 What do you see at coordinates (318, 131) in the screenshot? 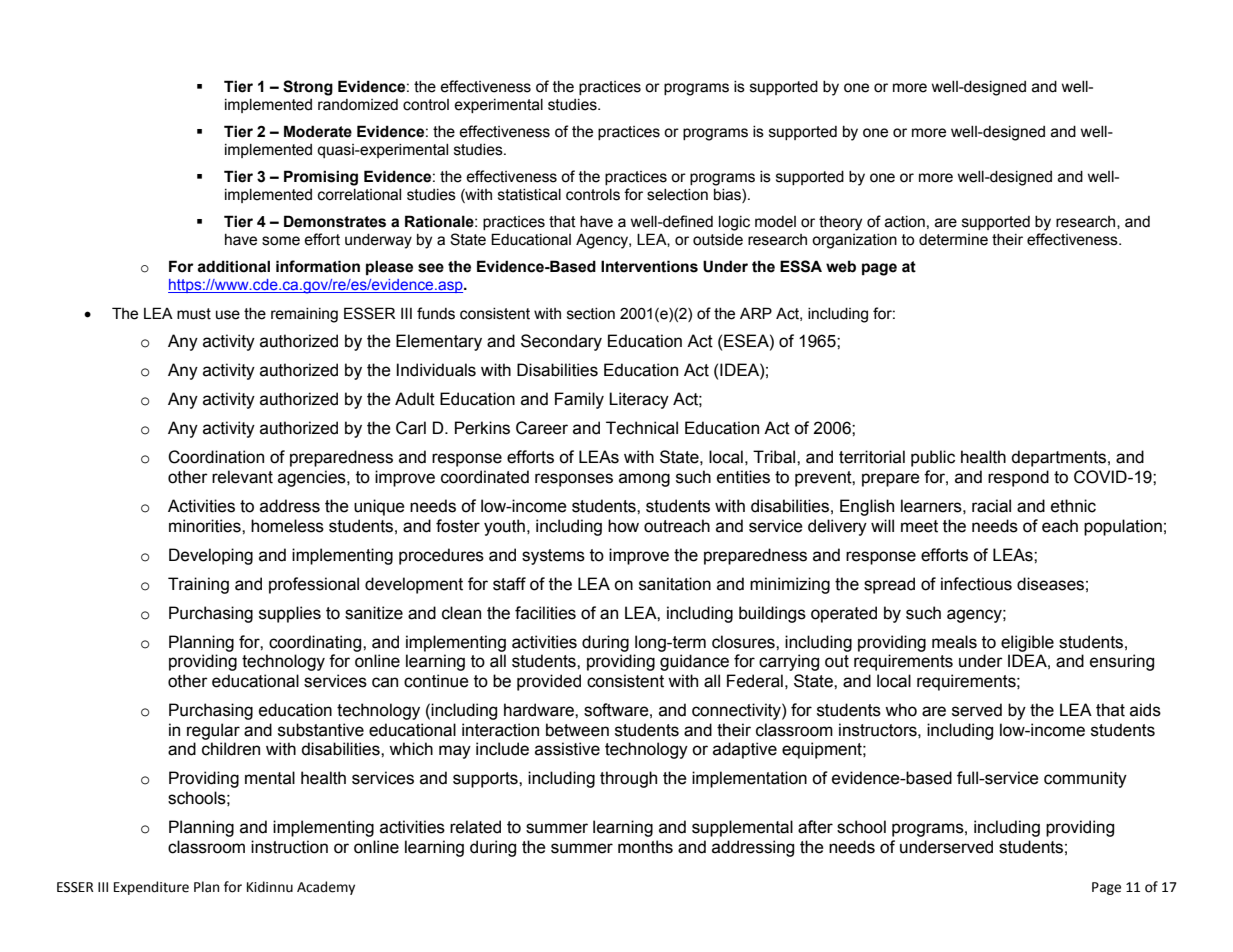
I see `Moderate` at bounding box center [318, 131].
